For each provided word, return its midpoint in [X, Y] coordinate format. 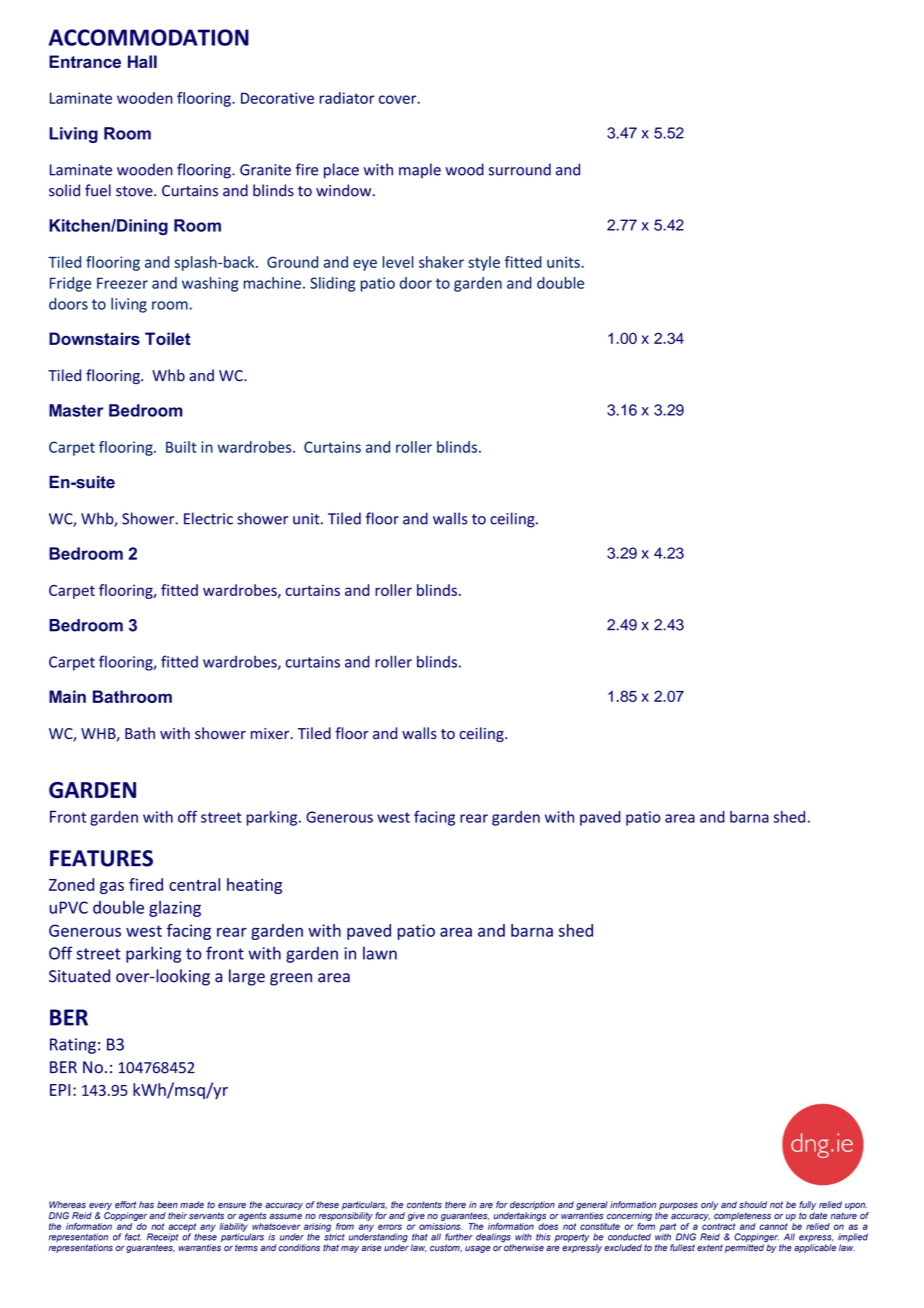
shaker [441, 262]
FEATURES [101, 858]
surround [520, 169]
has [146, 1205]
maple [420, 171]
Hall [142, 61]
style [484, 263]
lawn [380, 953]
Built [181, 447]
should [753, 1205]
